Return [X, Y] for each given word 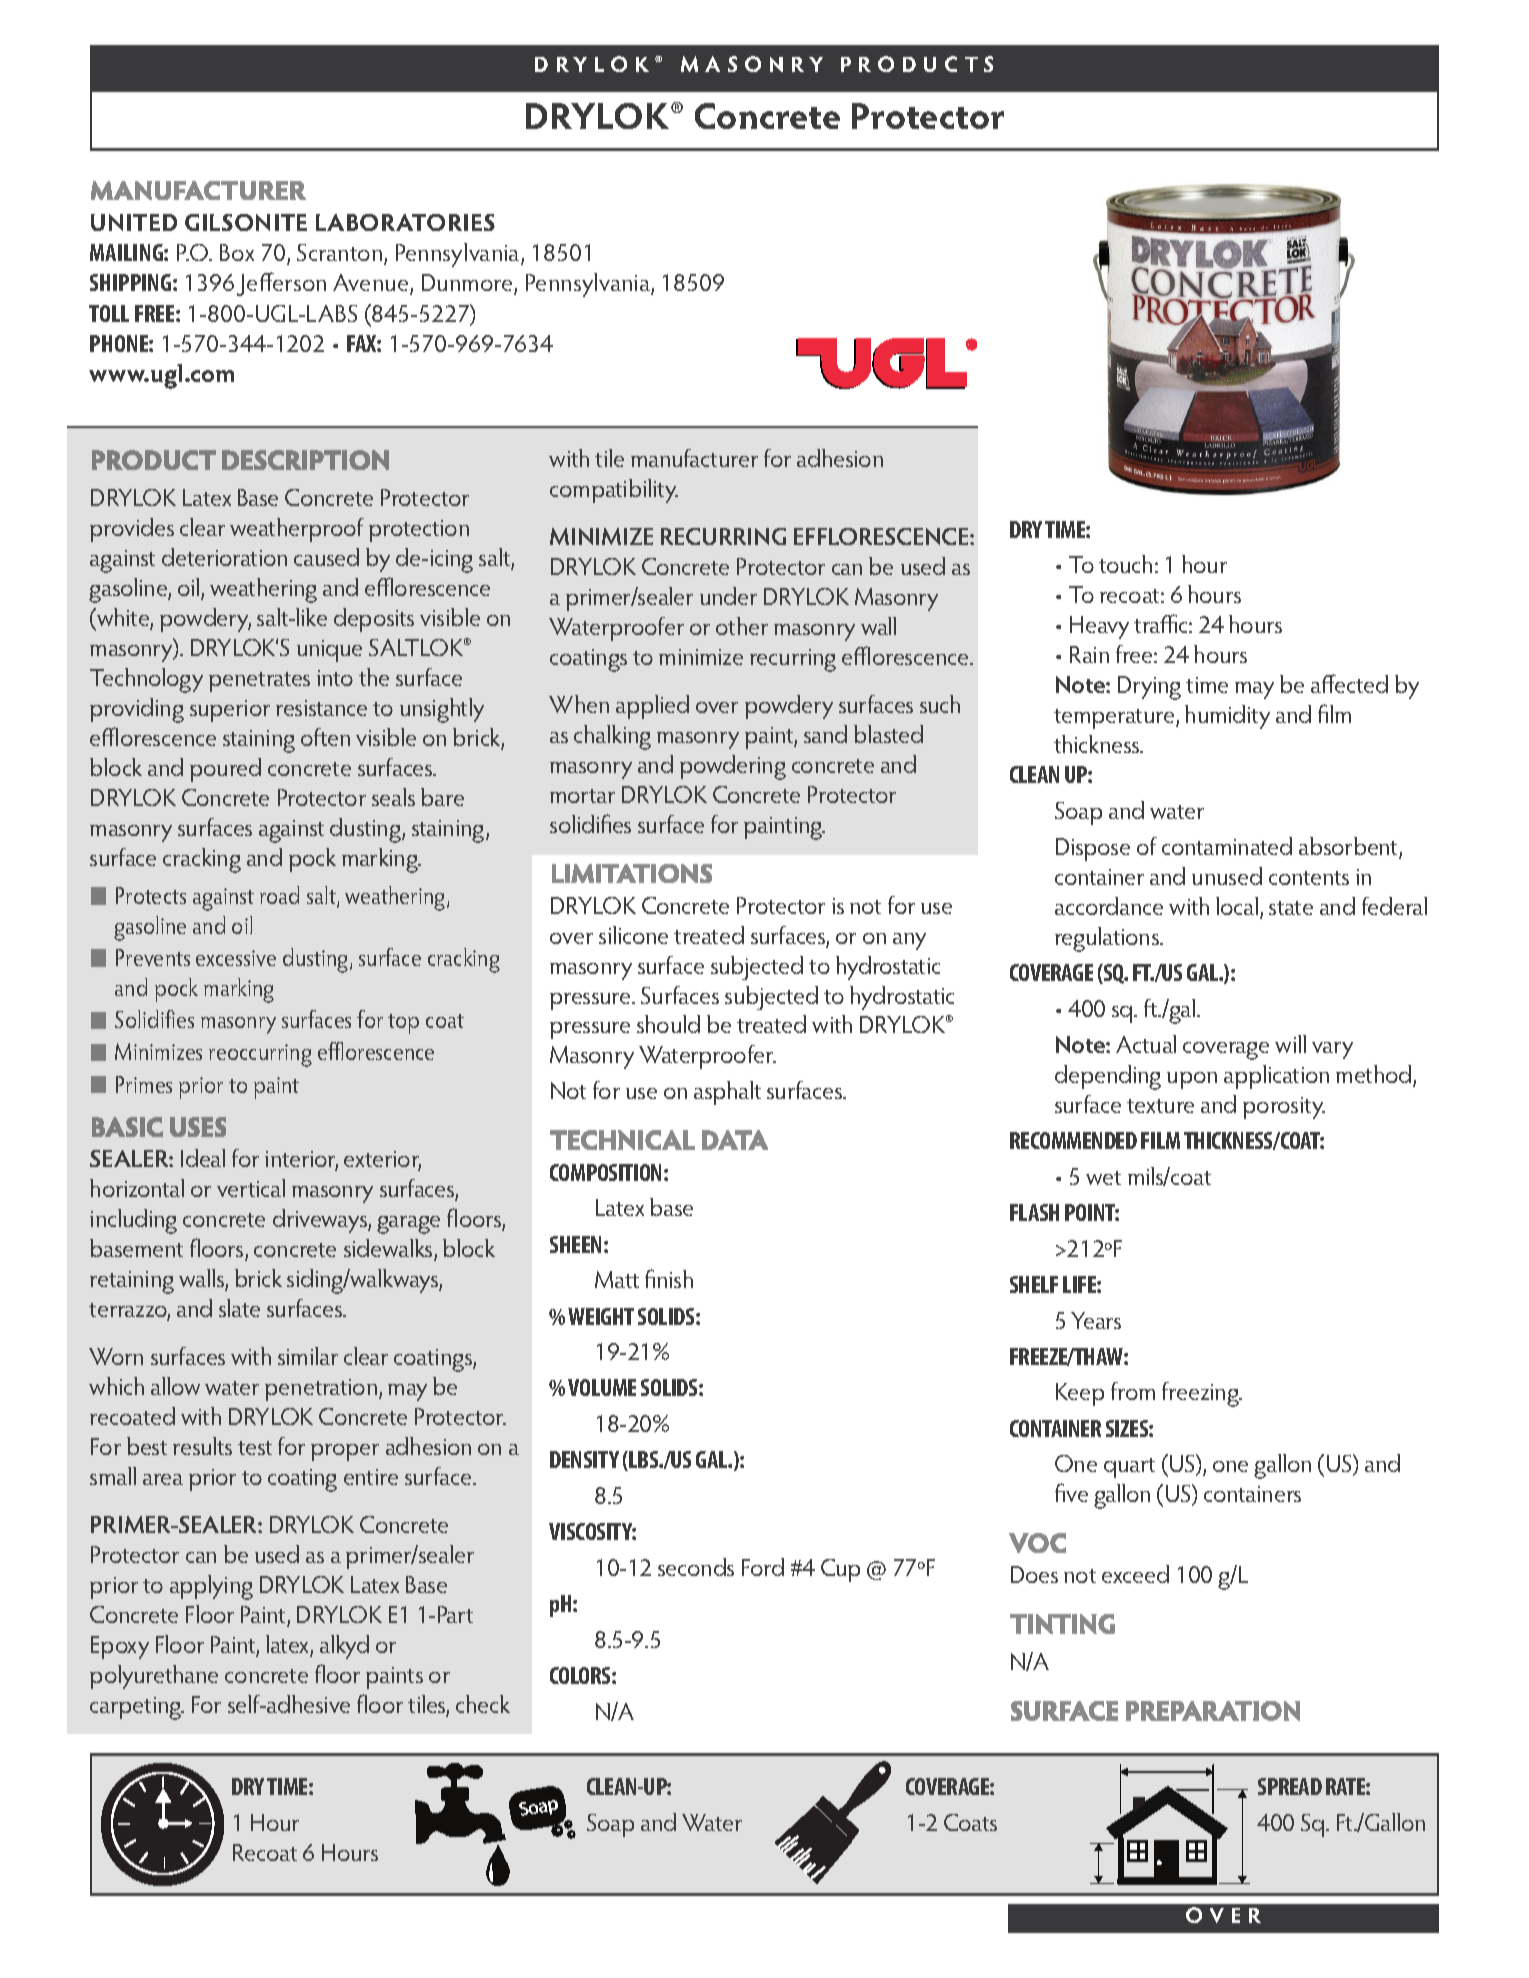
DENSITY [584, 1459]
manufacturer [694, 458]
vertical [251, 1188]
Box [237, 252]
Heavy [1099, 627]
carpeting [137, 1708]
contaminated [1227, 846]
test [255, 1448]
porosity [1284, 1108]
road [279, 895]
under [728, 596]
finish [669, 1278]
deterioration [224, 557]
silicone [633, 935]
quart [1129, 1468]
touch [1125, 564]
